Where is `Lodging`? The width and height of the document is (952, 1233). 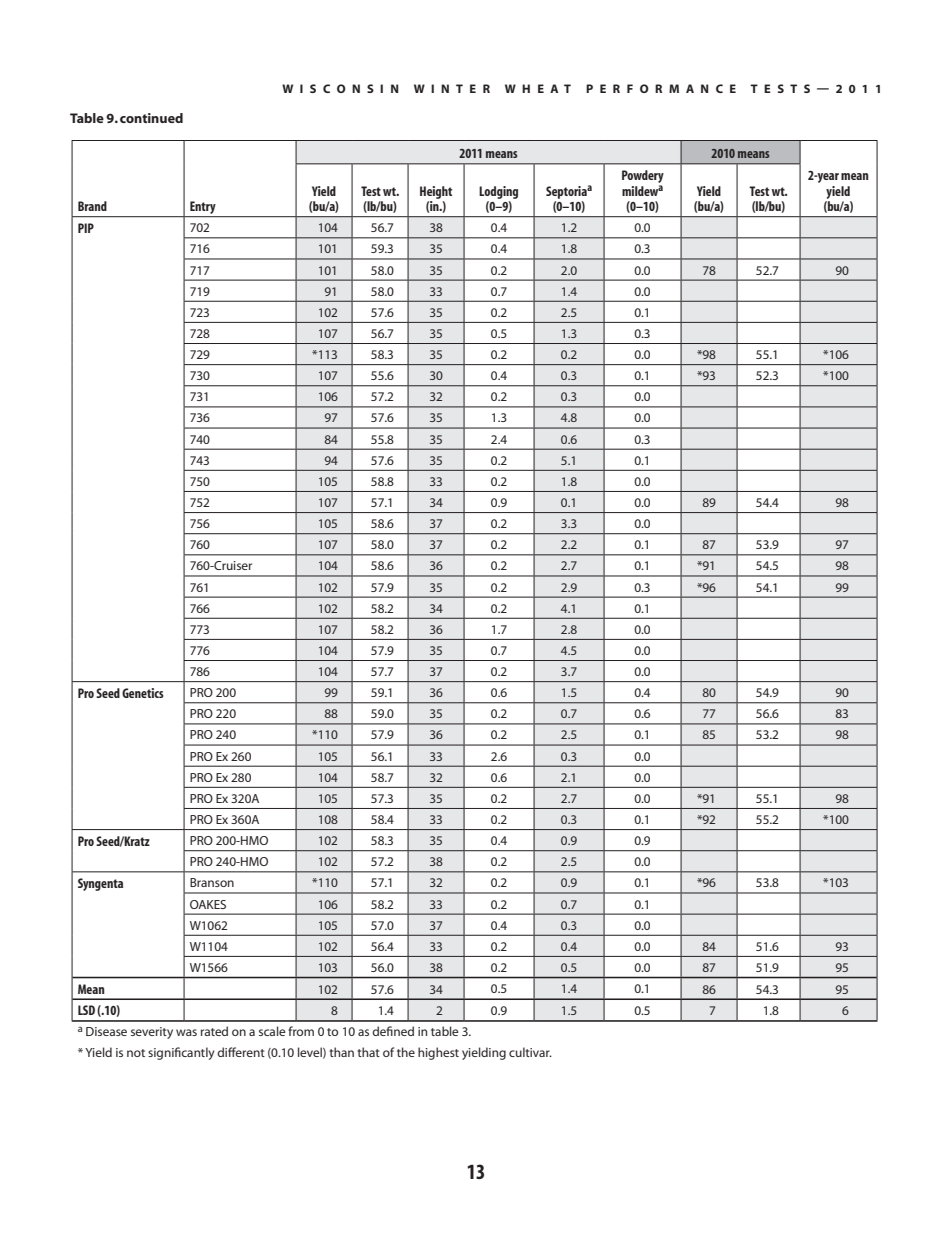
Lodging is located at coordinates (498, 192).
